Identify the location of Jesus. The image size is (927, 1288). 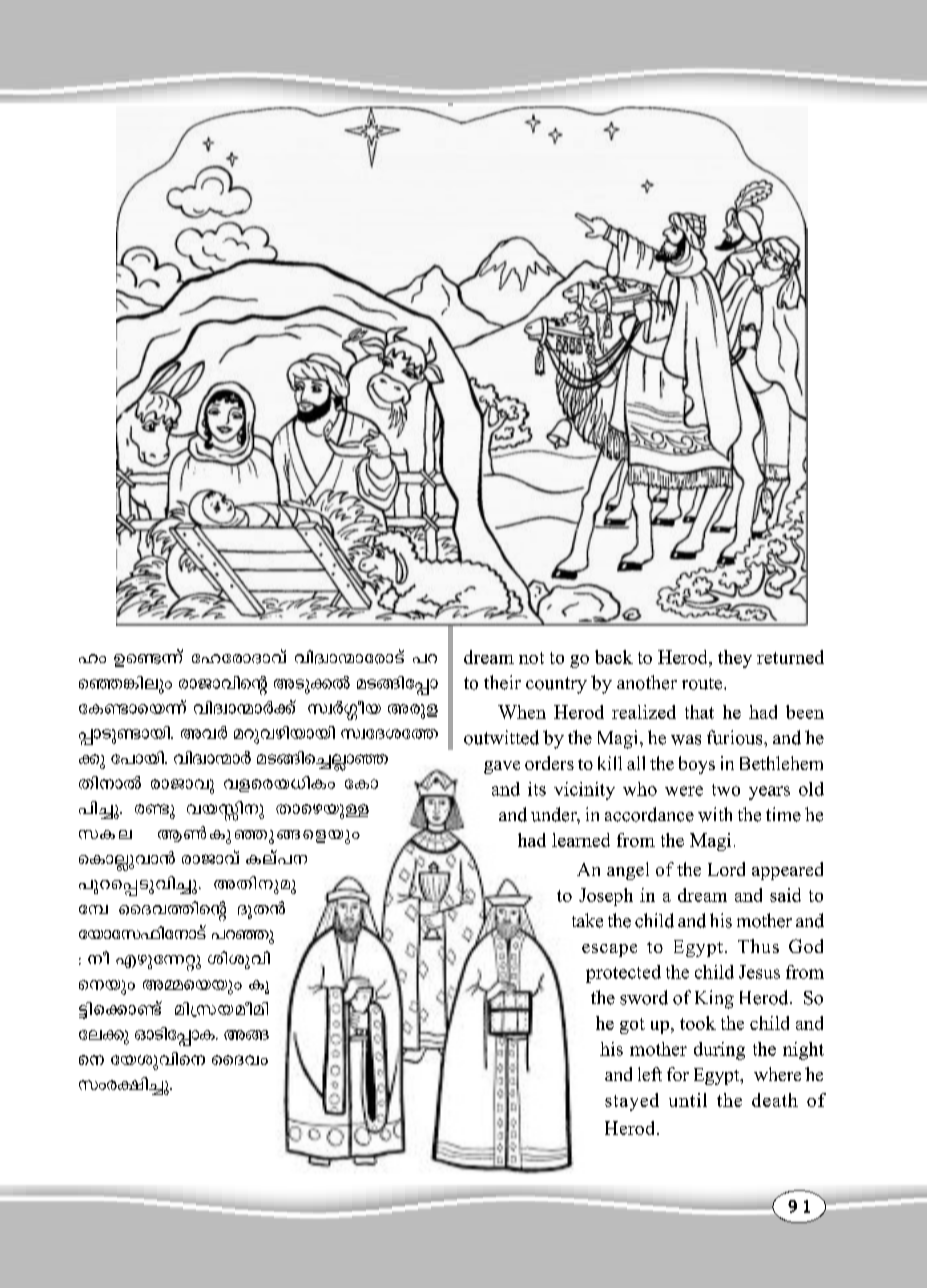
(759, 972).
